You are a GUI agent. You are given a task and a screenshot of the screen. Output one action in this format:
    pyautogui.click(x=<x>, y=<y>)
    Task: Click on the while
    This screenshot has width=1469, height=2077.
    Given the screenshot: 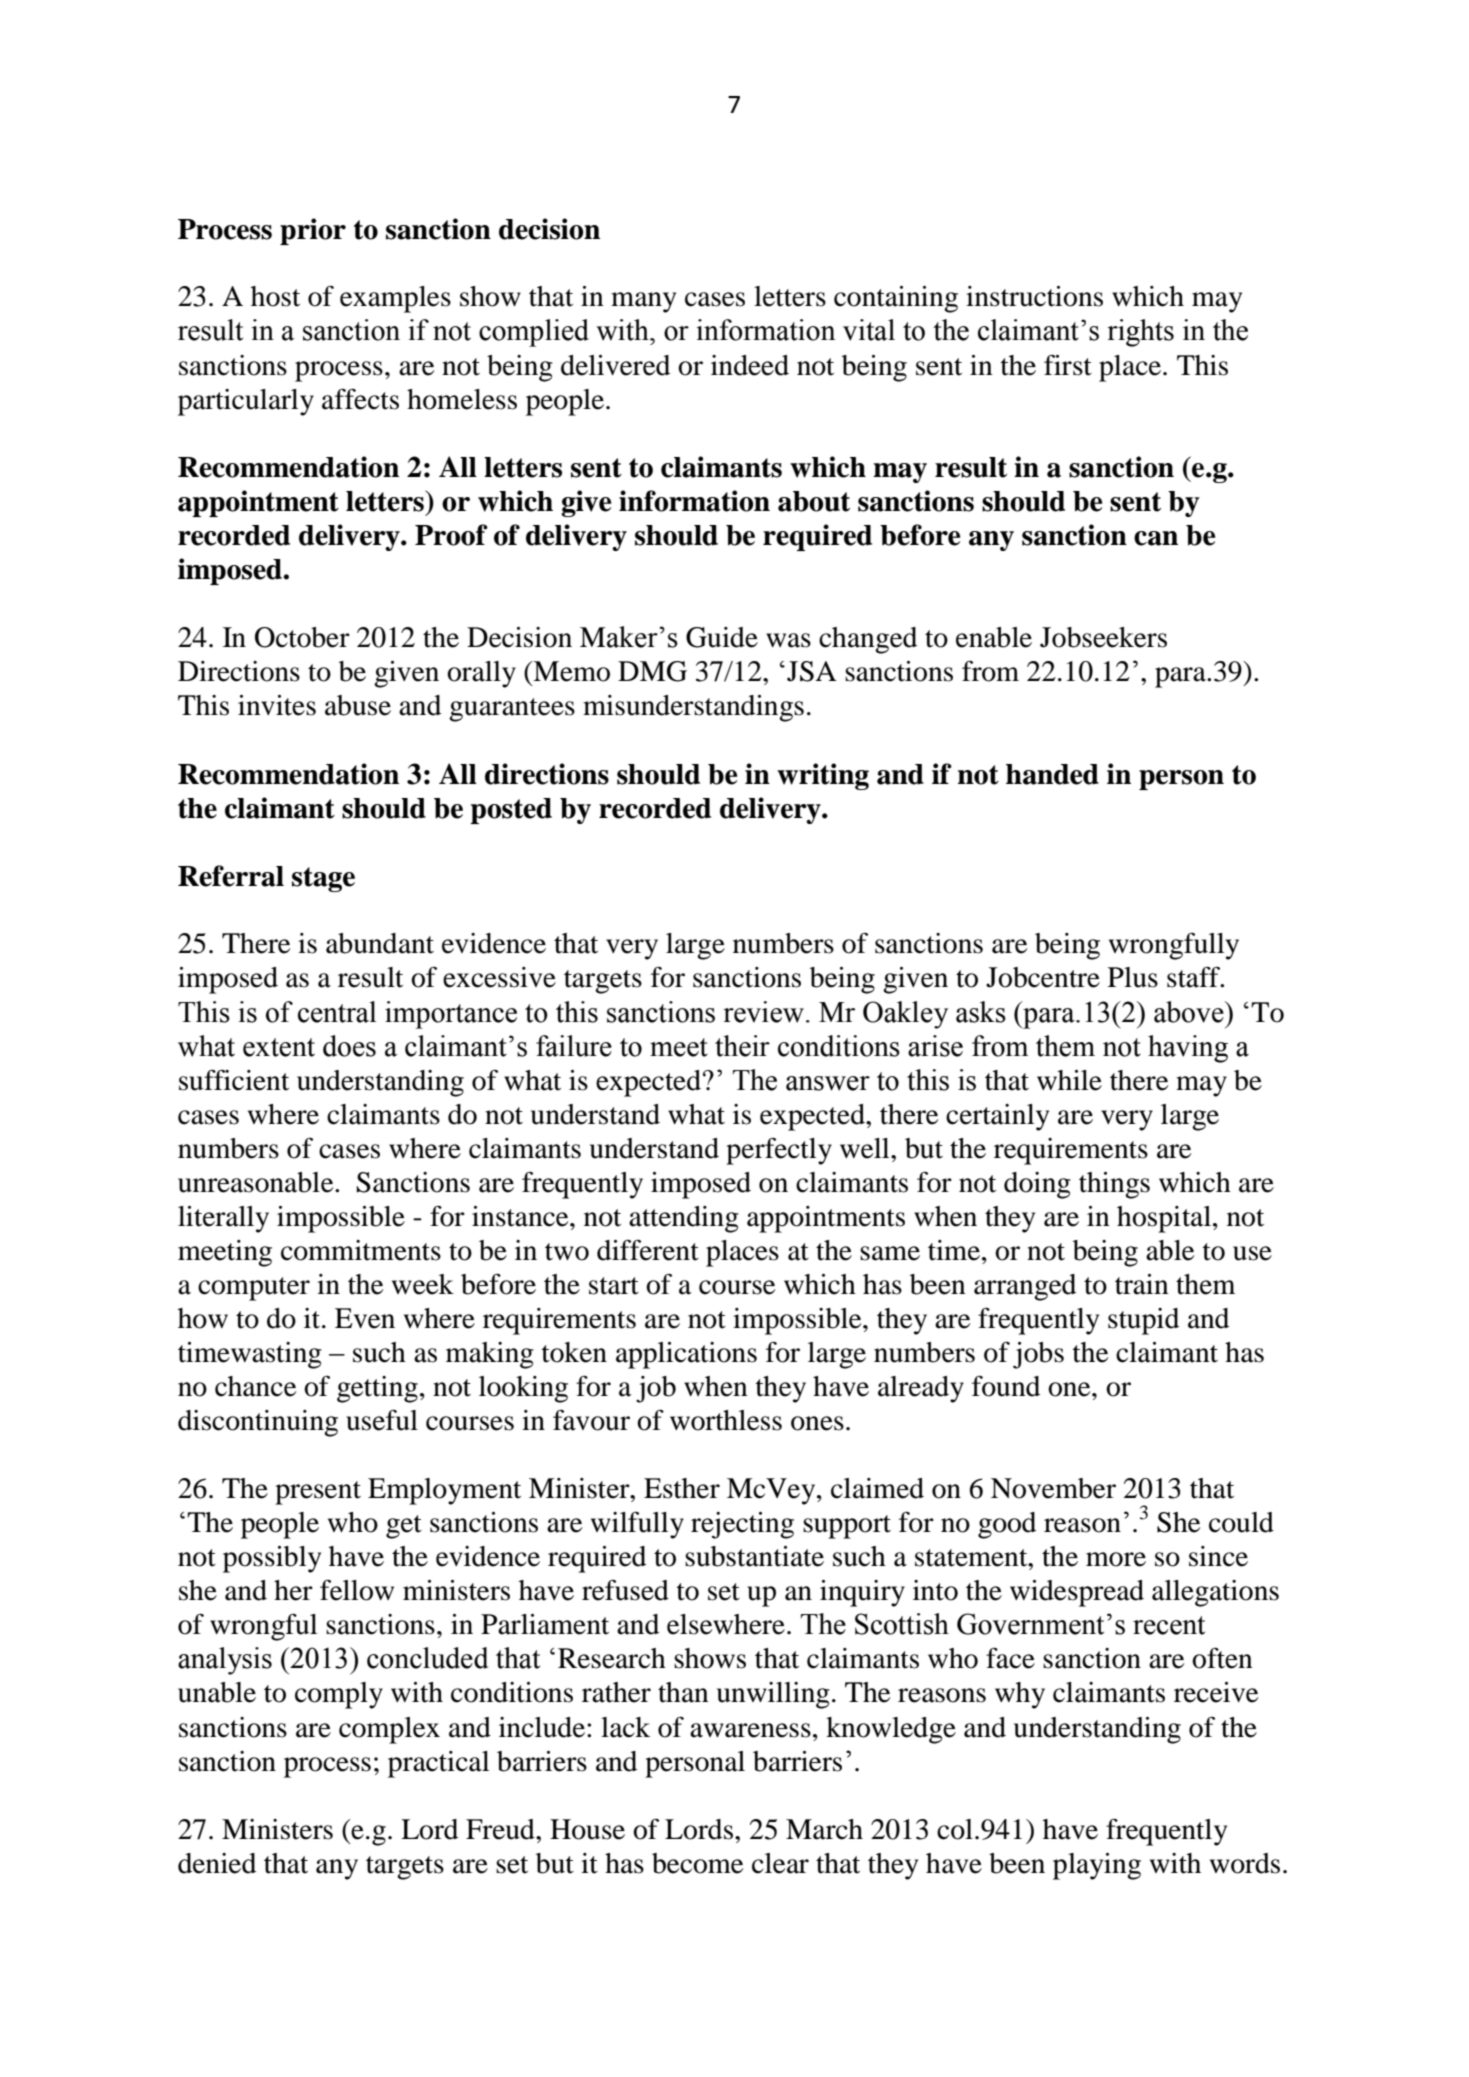 What is the action you would take?
    pyautogui.click(x=1069, y=1080)
